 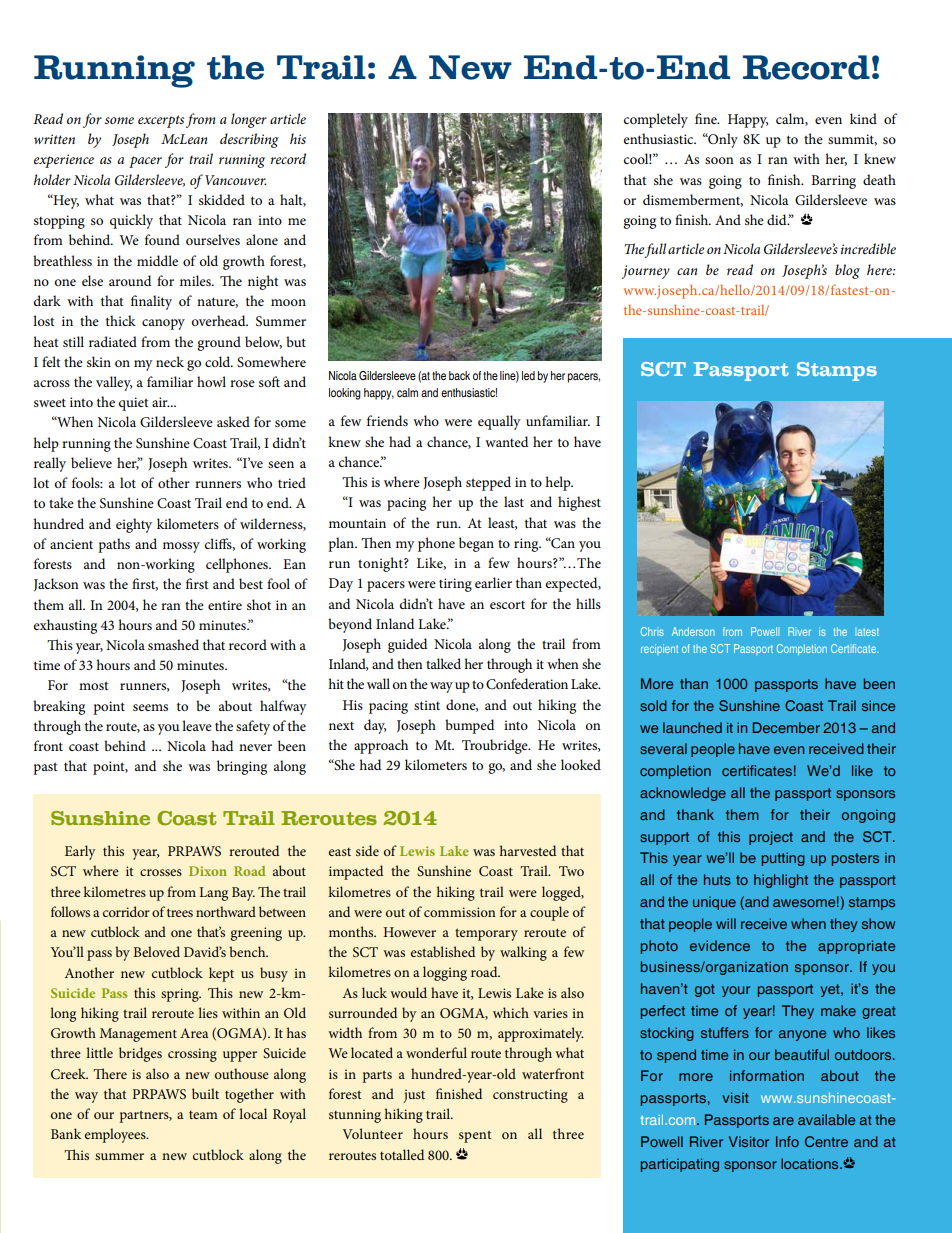 What do you see at coordinates (488, 483) in the document?
I see `stepped` at bounding box center [488, 483].
